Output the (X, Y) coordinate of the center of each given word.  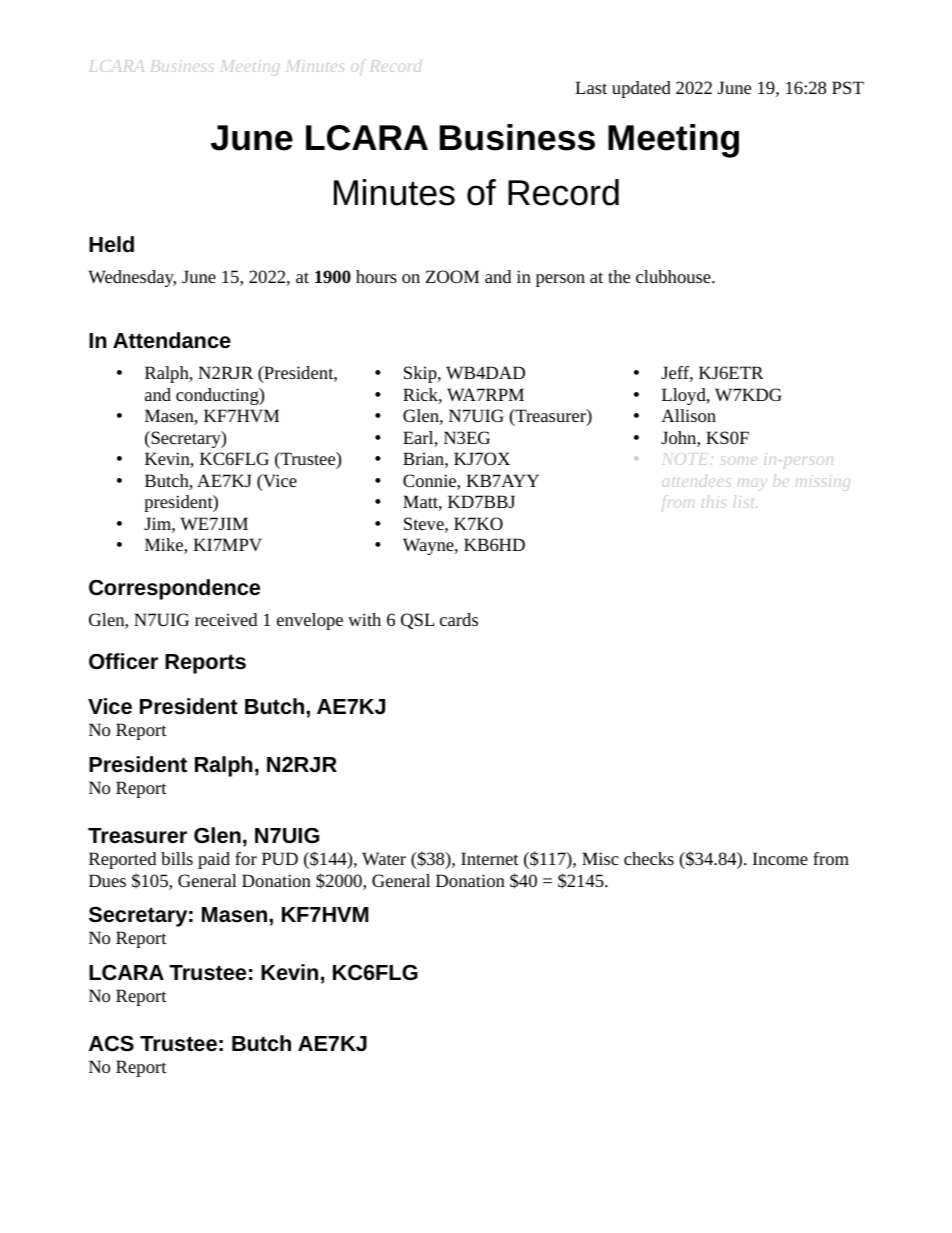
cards (459, 619)
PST (848, 87)
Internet (490, 858)
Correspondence (174, 589)
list (745, 502)
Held (111, 244)
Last (591, 87)
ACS (111, 1043)
